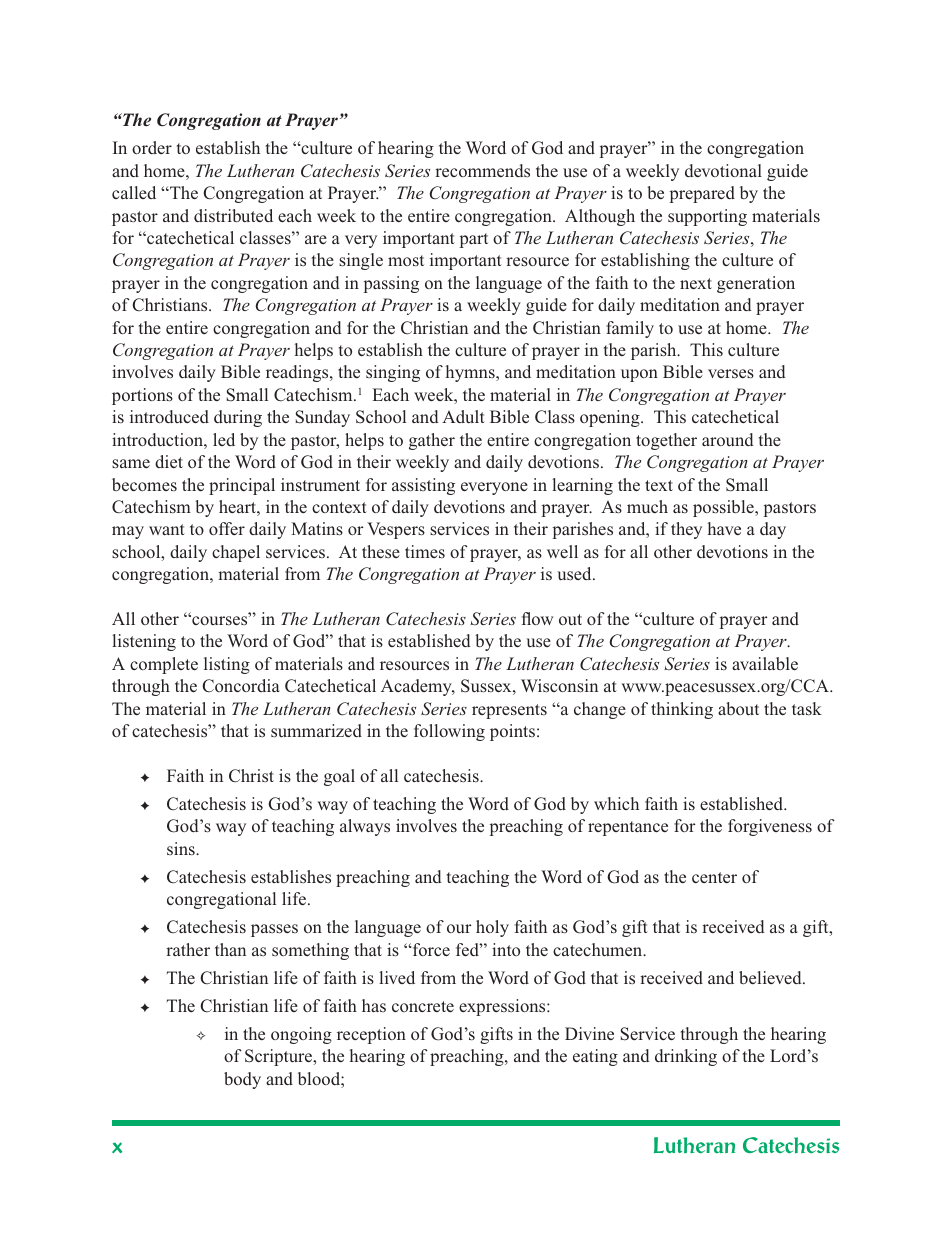 The image size is (952, 1233). I want to click on verses, so click(731, 374).
